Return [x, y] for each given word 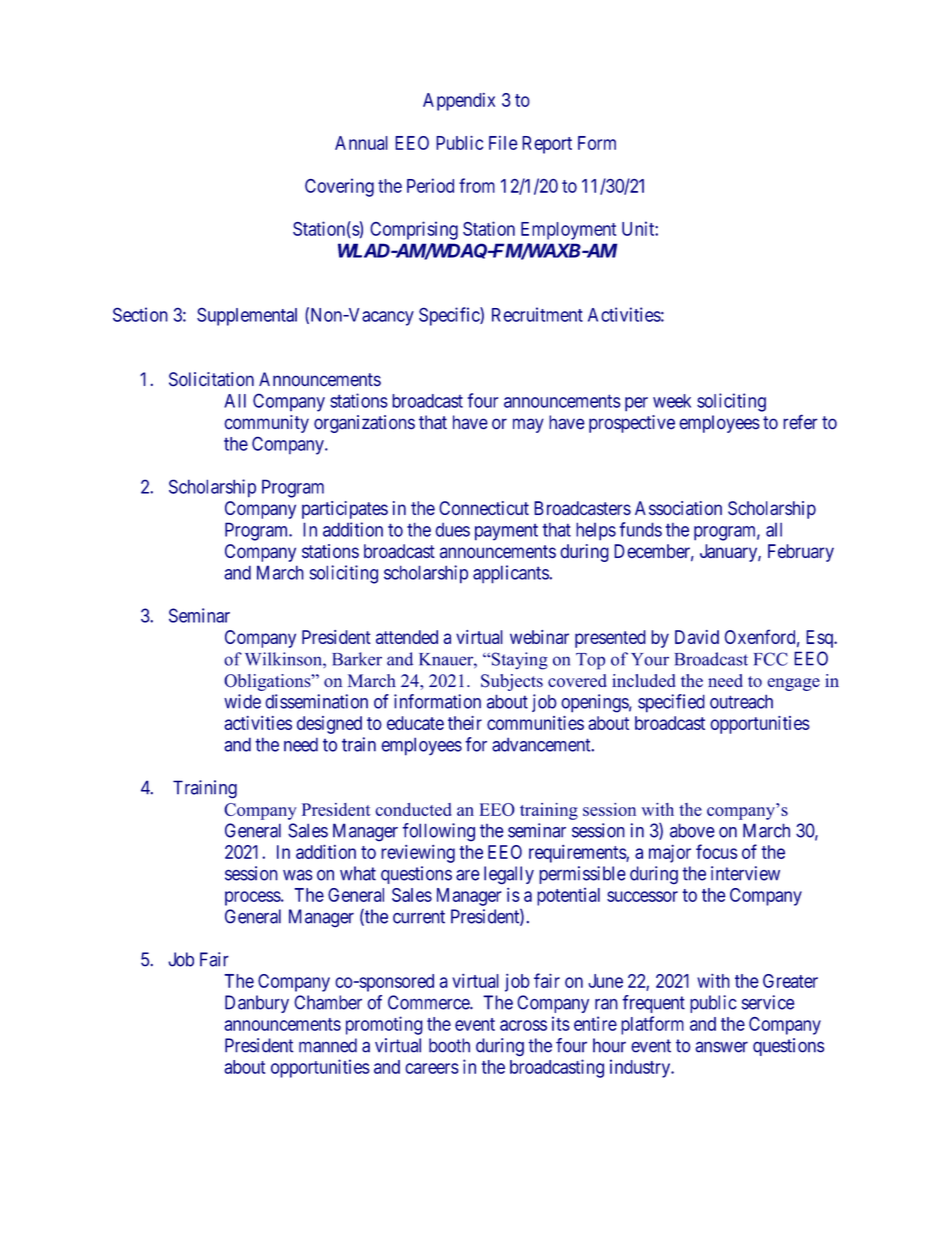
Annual [361, 143]
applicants [511, 574]
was [298, 875]
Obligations [268, 682]
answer [721, 1047]
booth [449, 1045]
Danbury [257, 1004]
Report [547, 145]
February [801, 553]
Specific [450, 316]
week [672, 401]
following [438, 832]
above [692, 830]
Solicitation [211, 379]
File [503, 143]
